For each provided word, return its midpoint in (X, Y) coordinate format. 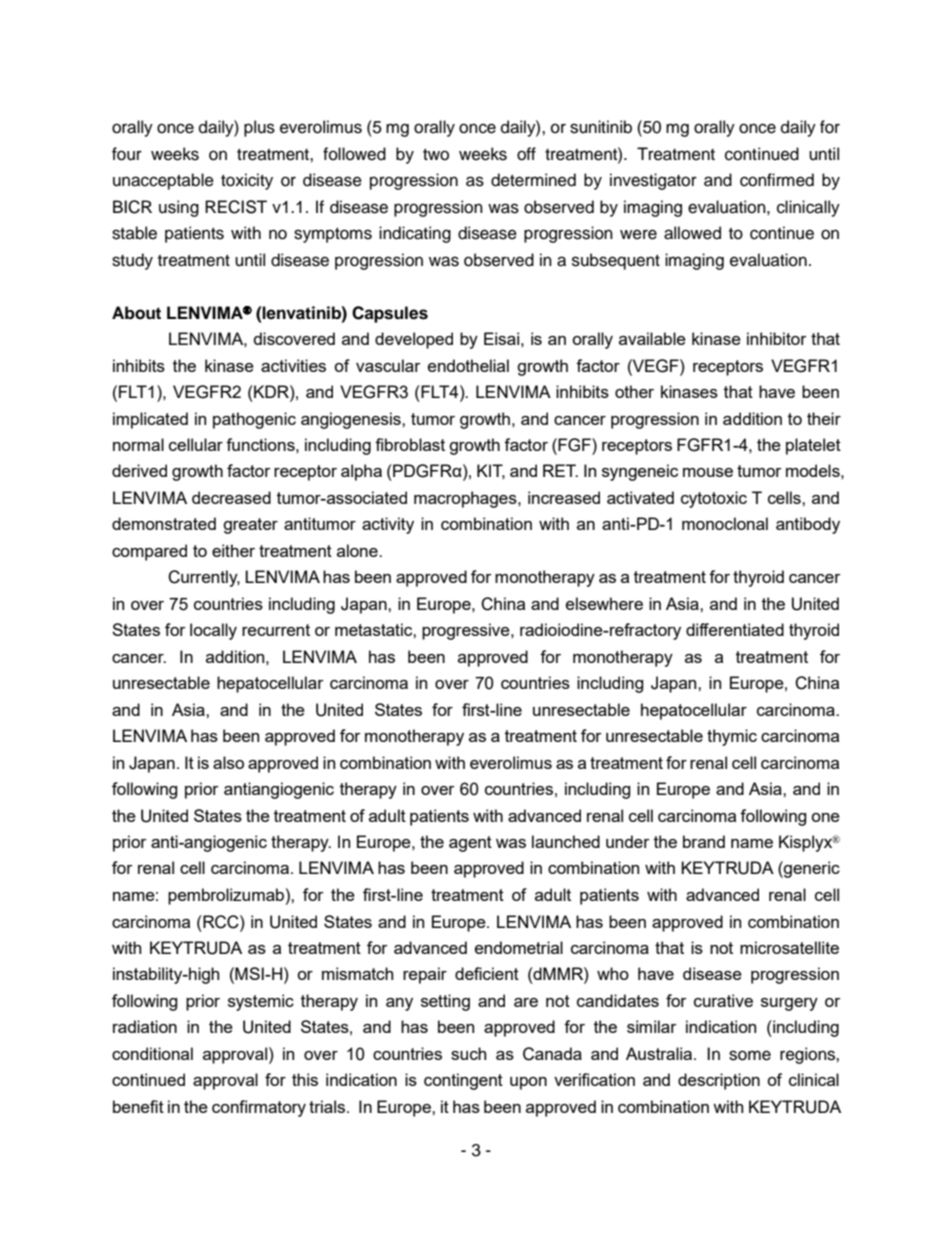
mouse (708, 472)
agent (470, 844)
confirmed (777, 180)
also (228, 762)
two (436, 155)
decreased (231, 497)
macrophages (466, 499)
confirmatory (259, 1108)
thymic (732, 737)
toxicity (247, 181)
